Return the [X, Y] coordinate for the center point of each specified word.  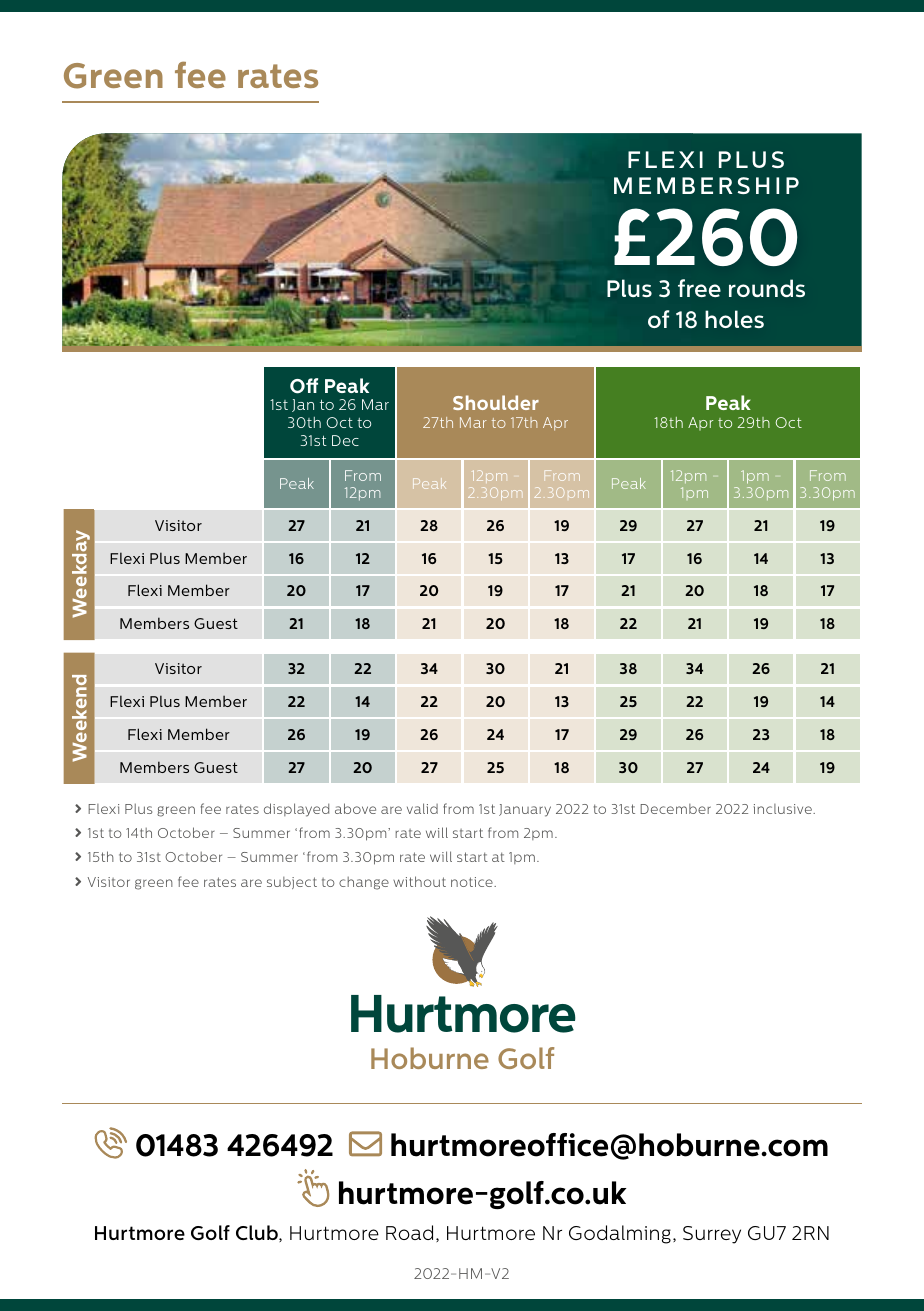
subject [292, 883]
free [699, 288]
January [525, 810]
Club [258, 1233]
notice [473, 882]
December [675, 809]
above [355, 808]
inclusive [784, 809]
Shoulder [496, 402]
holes [734, 319]
